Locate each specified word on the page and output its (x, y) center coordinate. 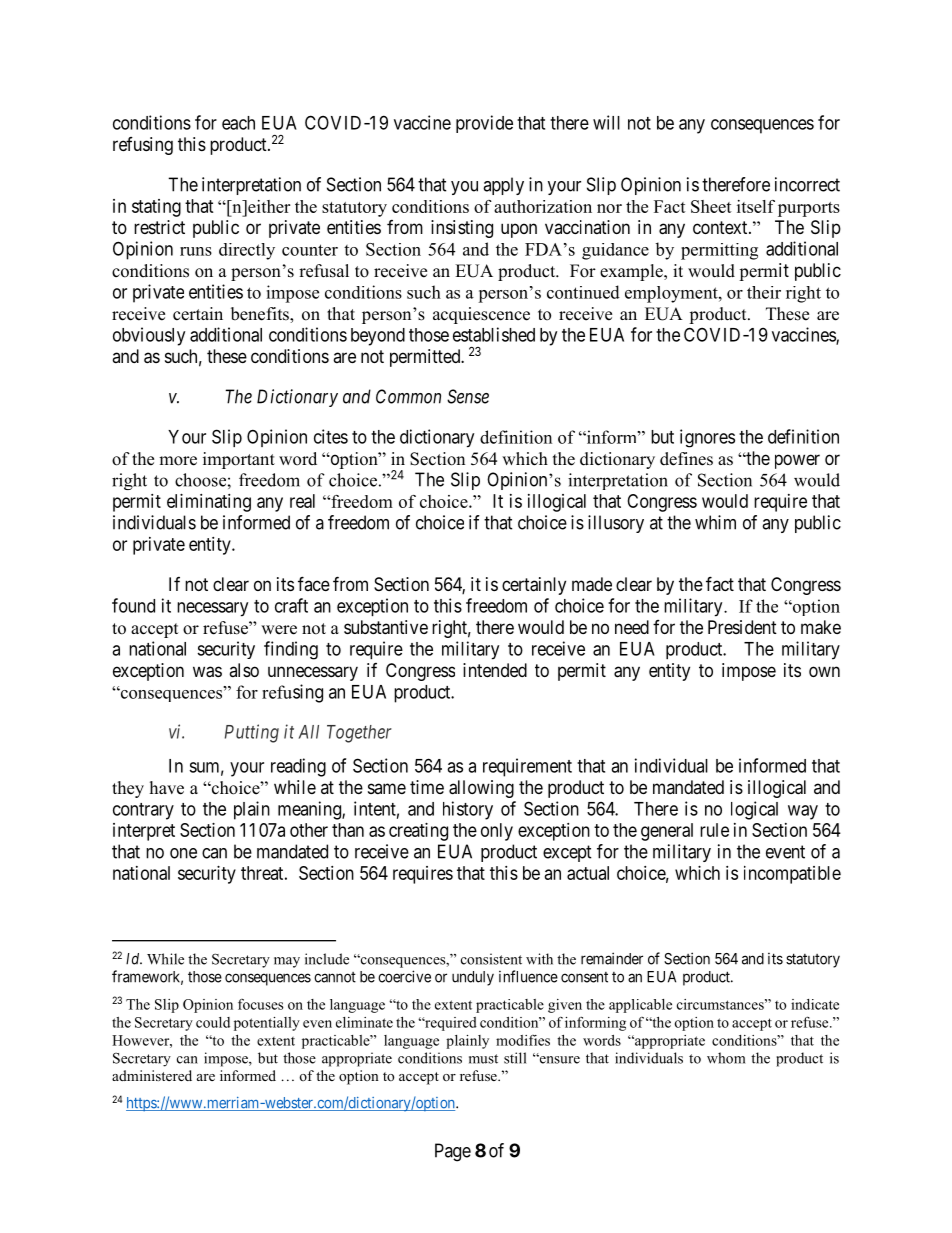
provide (484, 124)
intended (495, 670)
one (183, 853)
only (497, 832)
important (239, 460)
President (742, 627)
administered (152, 1075)
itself (756, 206)
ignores (707, 438)
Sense (468, 396)
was (207, 672)
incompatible (792, 875)
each (238, 123)
